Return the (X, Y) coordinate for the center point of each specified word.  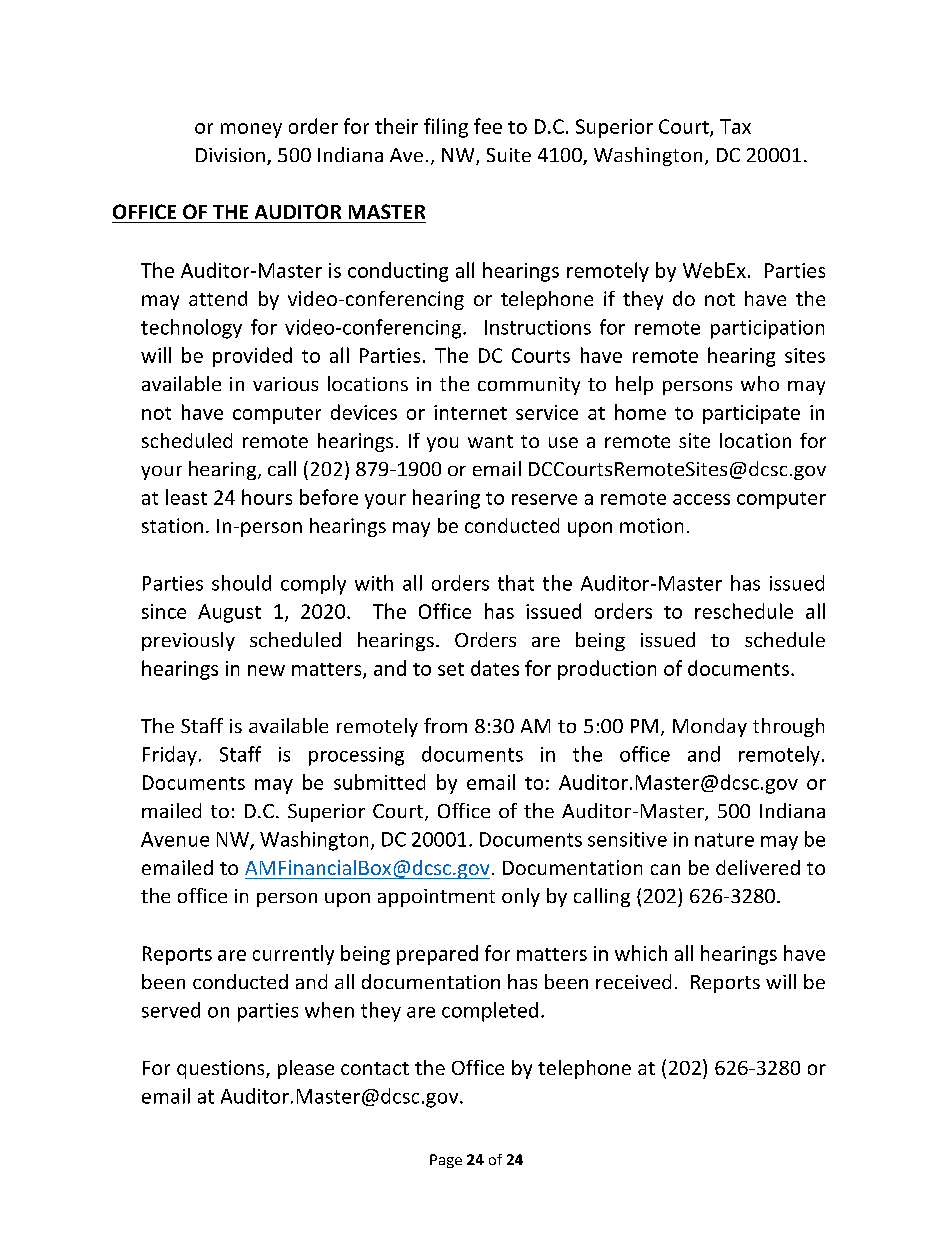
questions (222, 1069)
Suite (509, 155)
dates (495, 668)
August (229, 613)
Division (230, 155)
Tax (735, 126)
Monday (710, 727)
